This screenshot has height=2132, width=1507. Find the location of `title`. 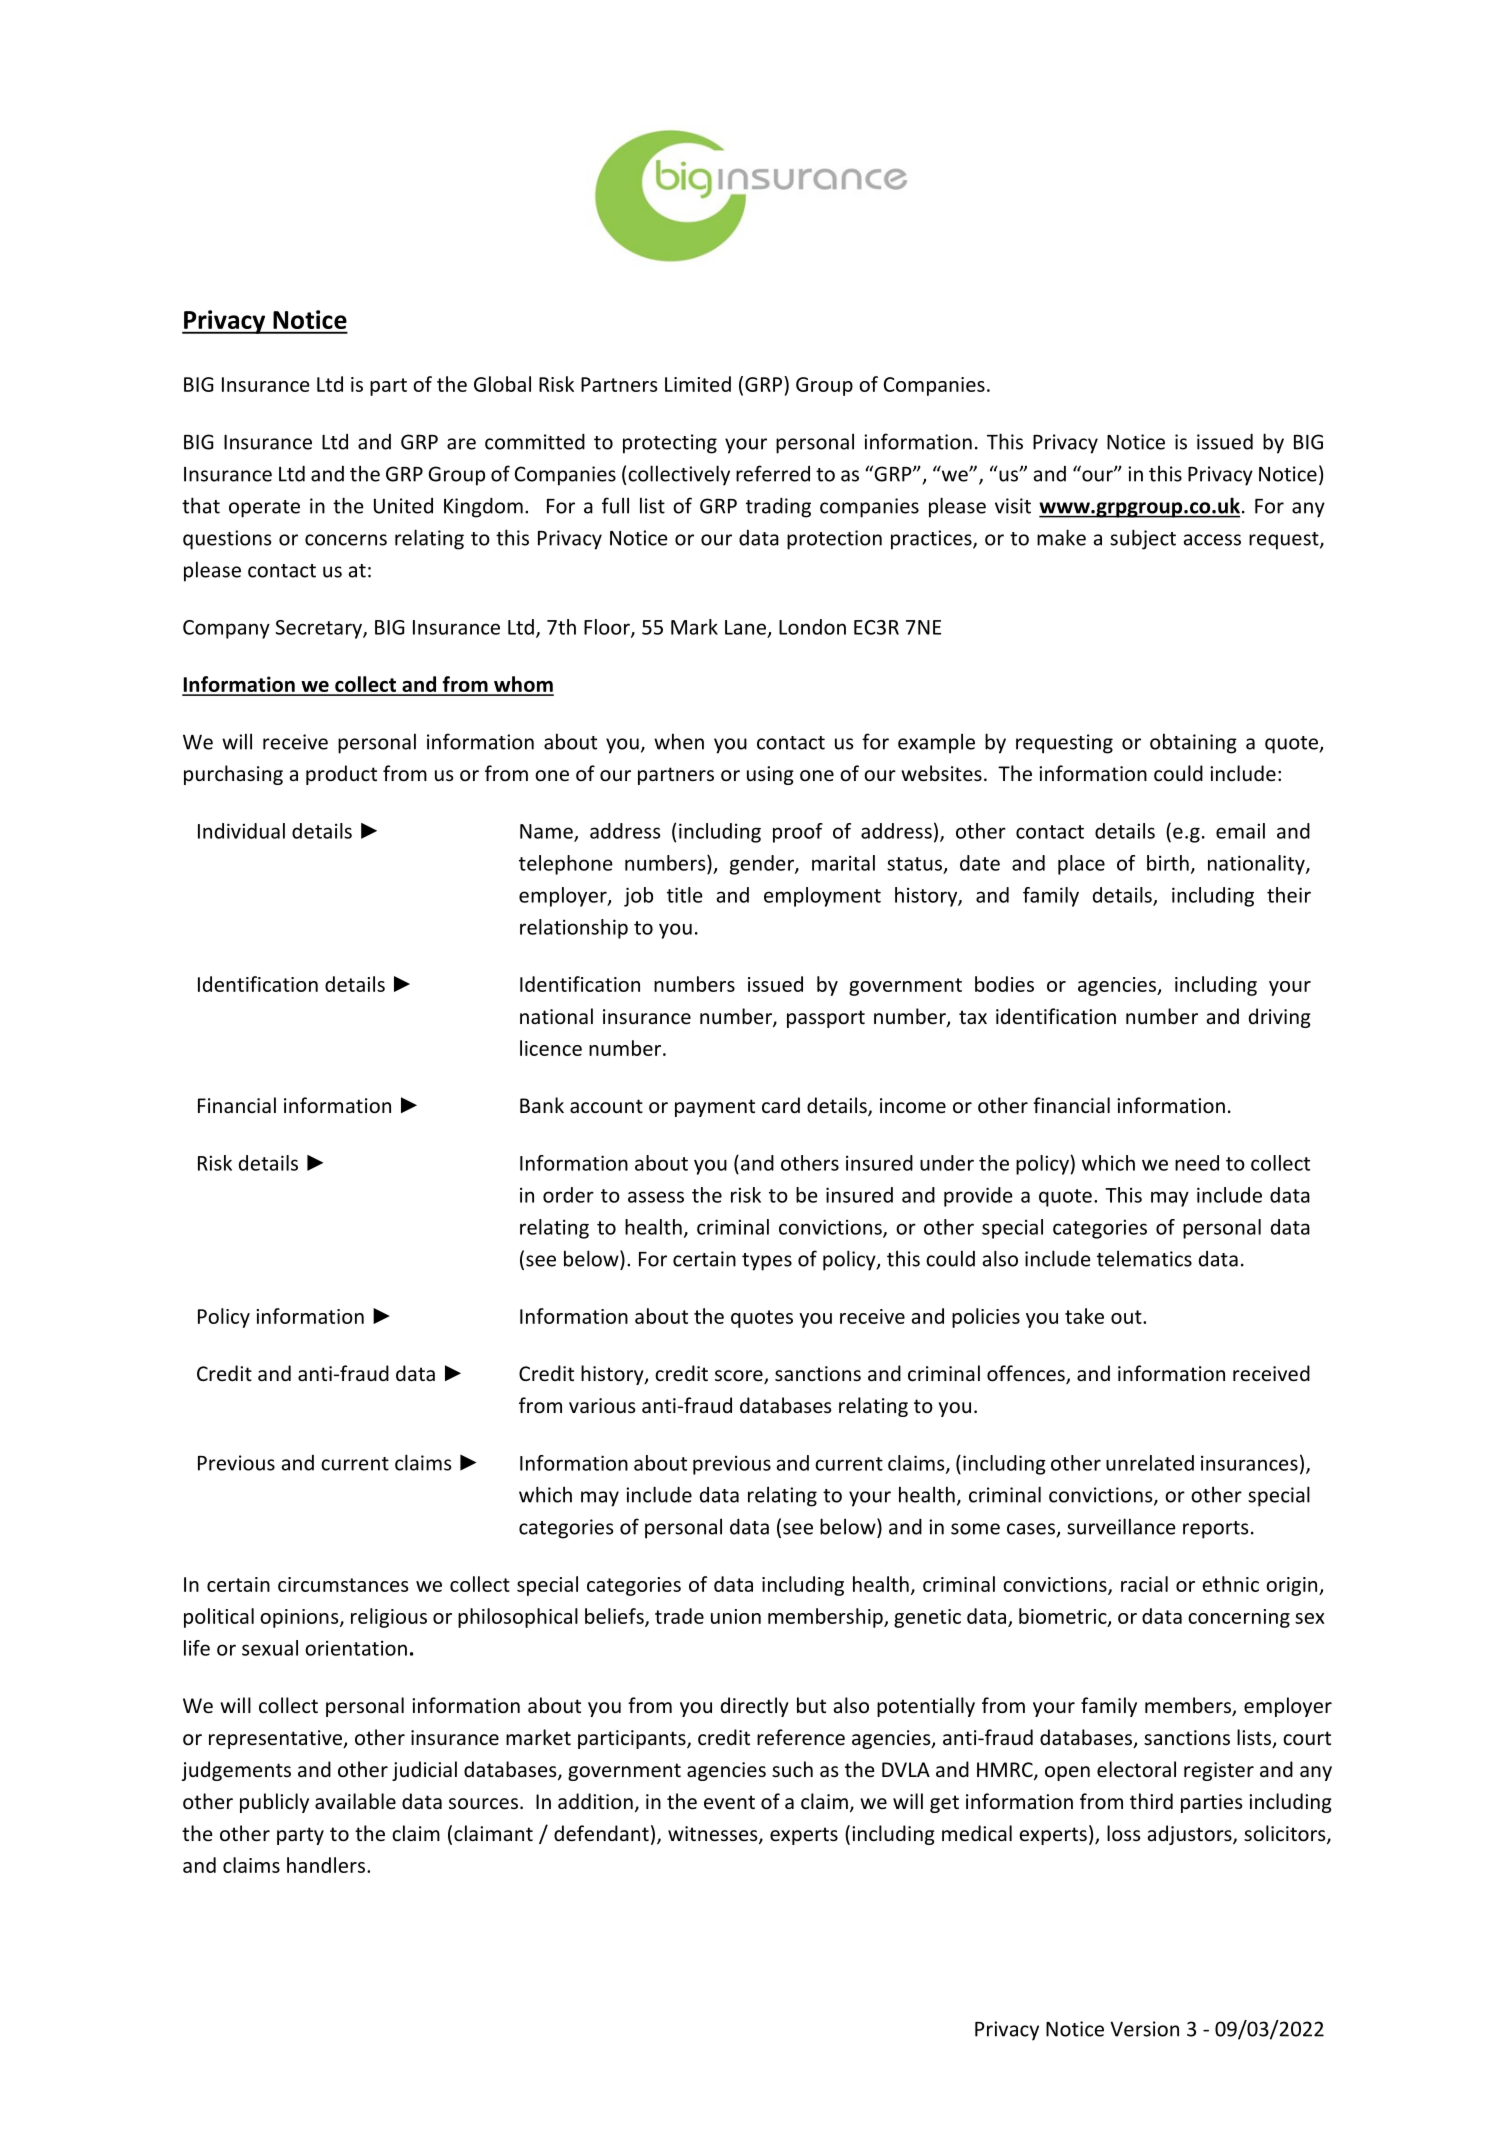

title is located at coordinates (685, 895).
